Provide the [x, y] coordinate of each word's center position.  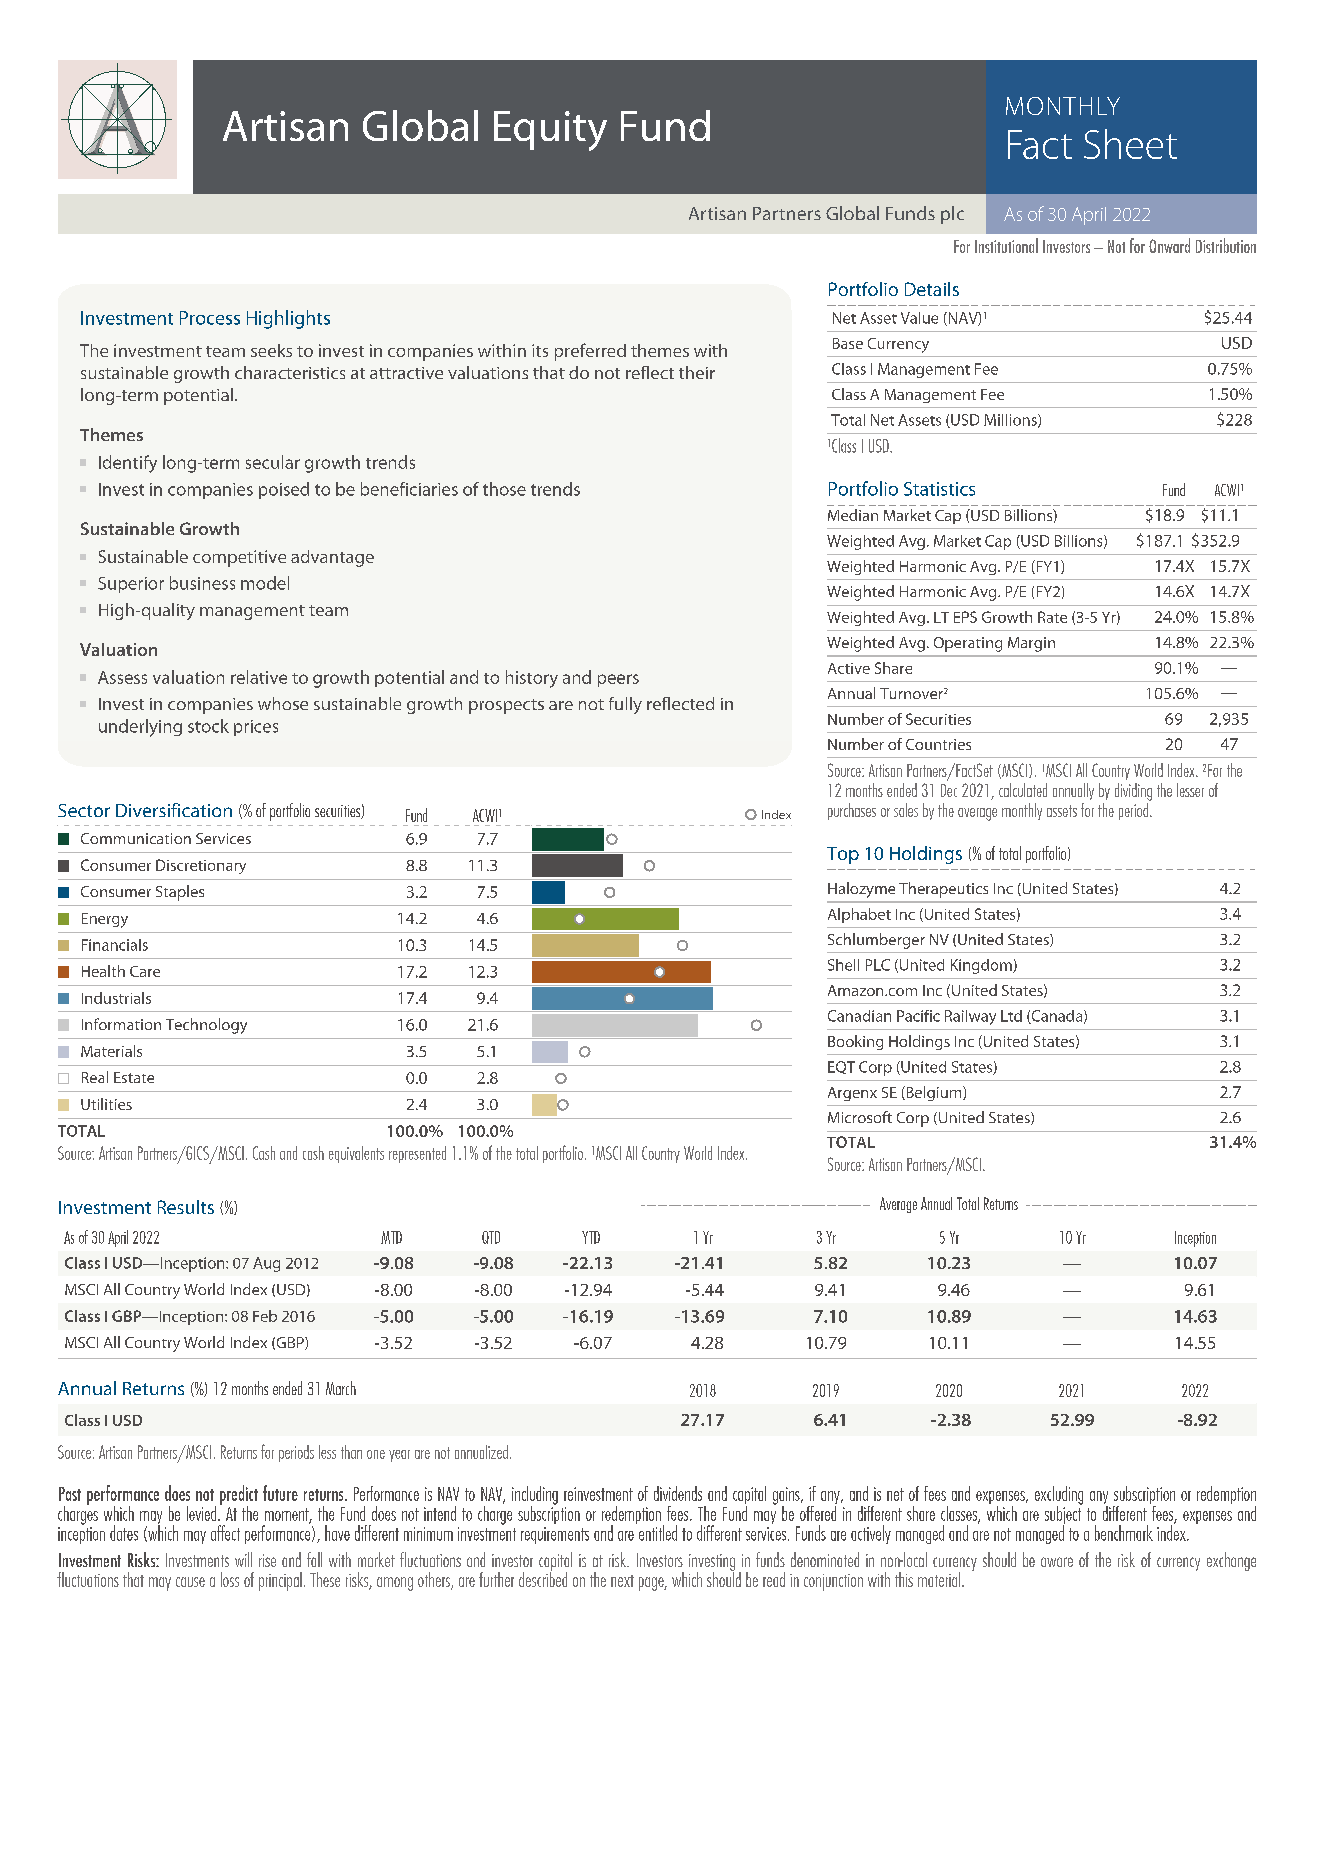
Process [210, 318]
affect [225, 1533]
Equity [550, 131]
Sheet [1130, 144]
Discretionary [201, 866]
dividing [1133, 792]
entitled [656, 1532]
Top [843, 855]
